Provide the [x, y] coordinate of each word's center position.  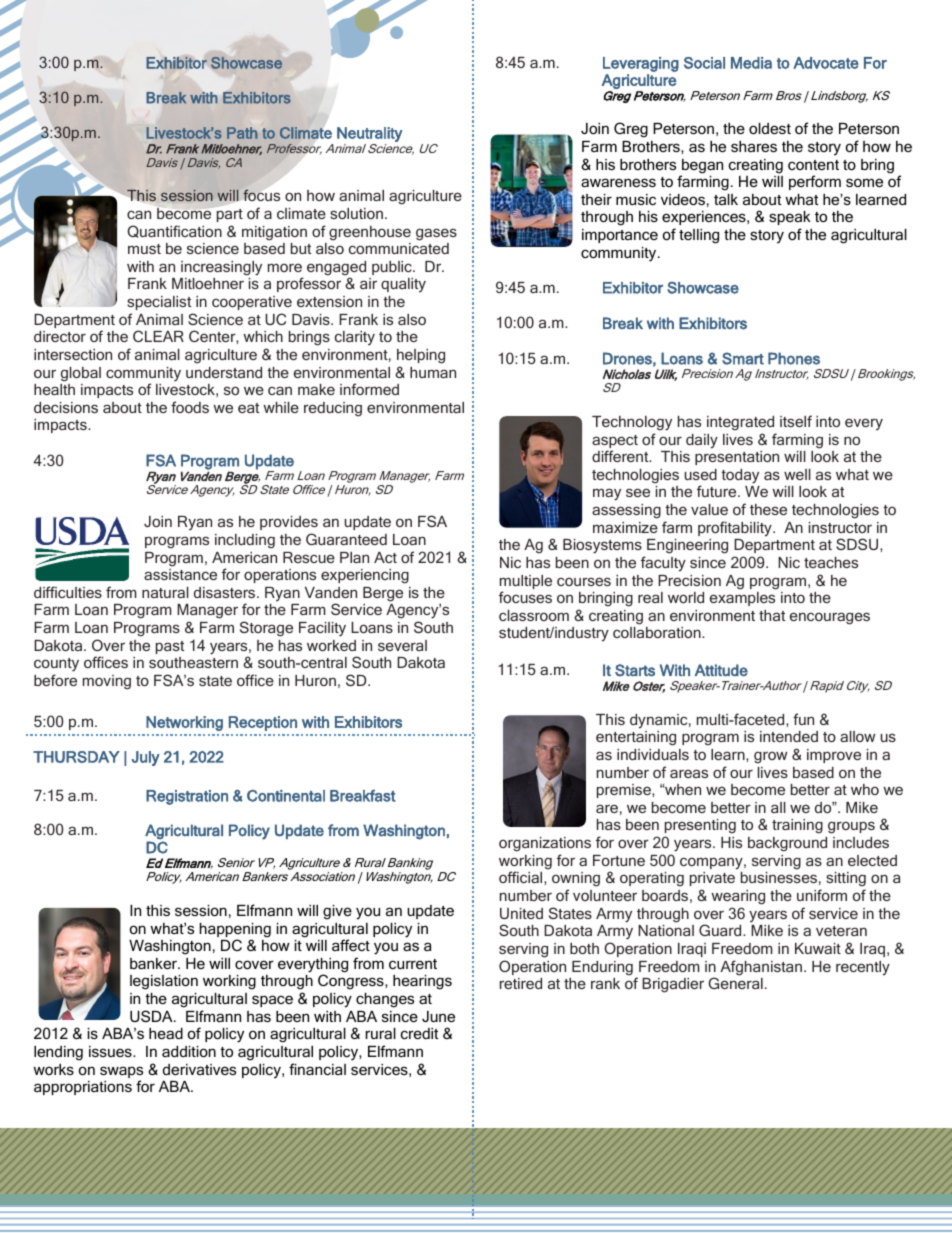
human [433, 372]
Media [751, 63]
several [402, 645]
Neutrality [370, 134]
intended [789, 736]
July [145, 758]
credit [420, 1033]
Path [242, 133]
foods [190, 407]
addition [189, 1051]
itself [796, 421]
